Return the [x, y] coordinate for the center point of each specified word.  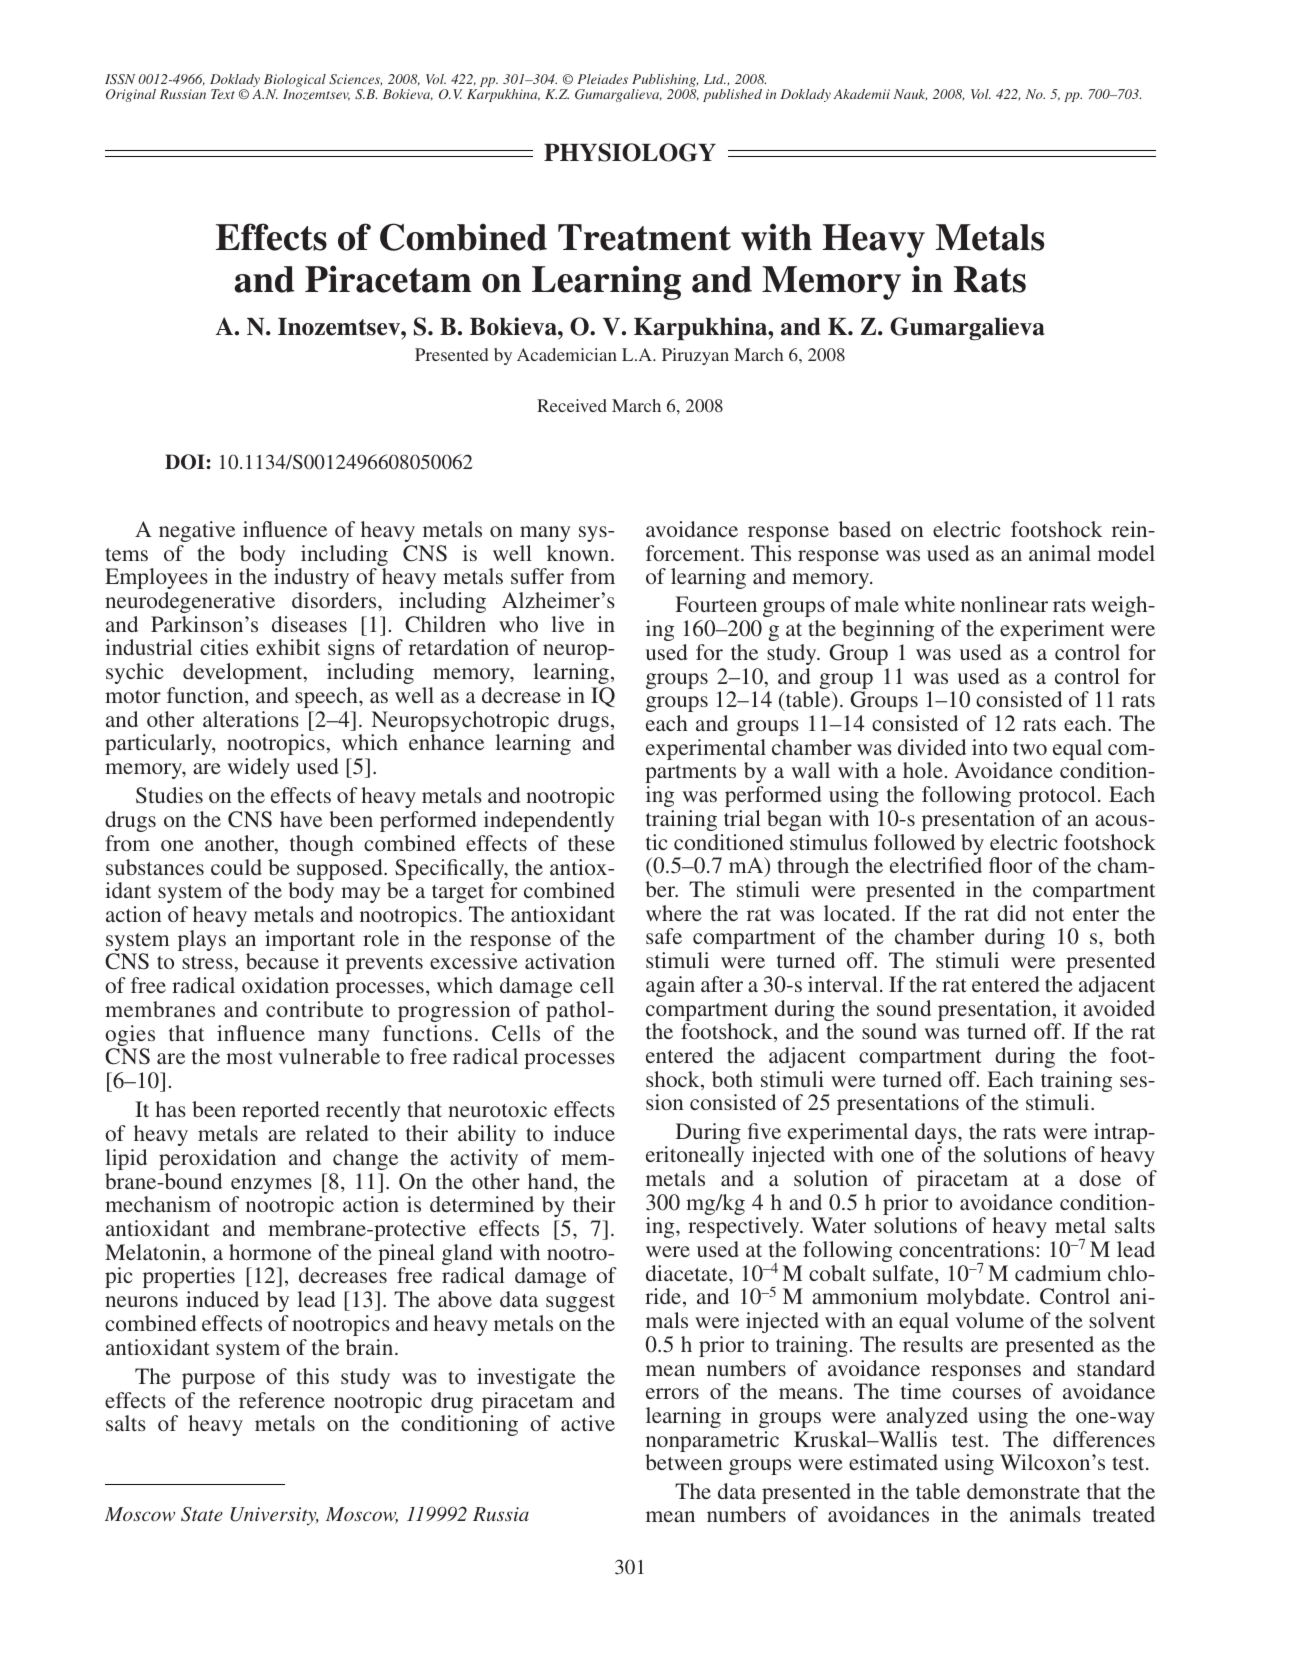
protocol [1057, 796]
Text [223, 94]
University [274, 1516]
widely [258, 768]
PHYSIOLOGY [630, 152]
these [591, 843]
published [732, 95]
